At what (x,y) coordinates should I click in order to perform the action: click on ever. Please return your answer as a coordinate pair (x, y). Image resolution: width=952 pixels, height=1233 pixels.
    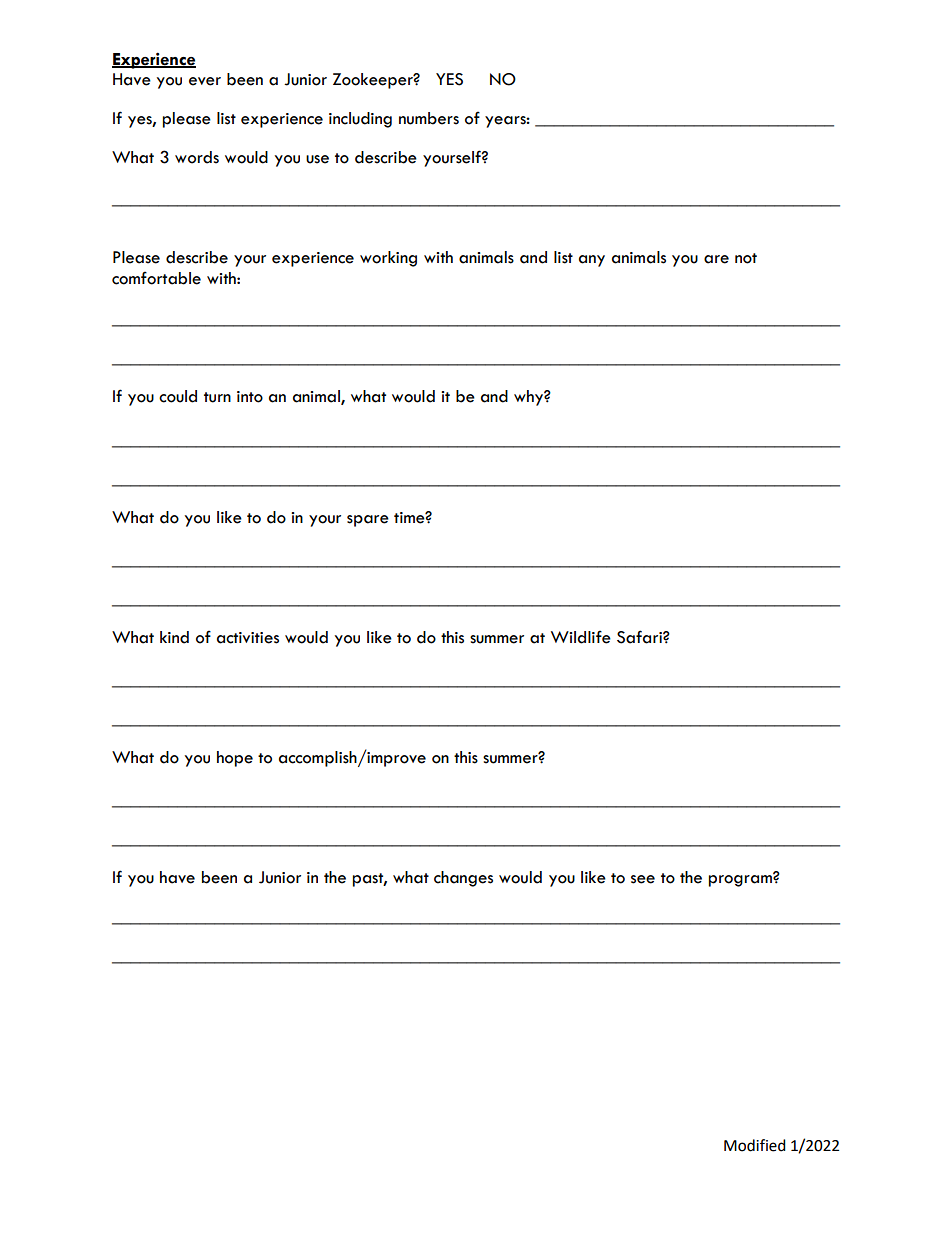
    Looking at the image, I should click on (205, 81).
